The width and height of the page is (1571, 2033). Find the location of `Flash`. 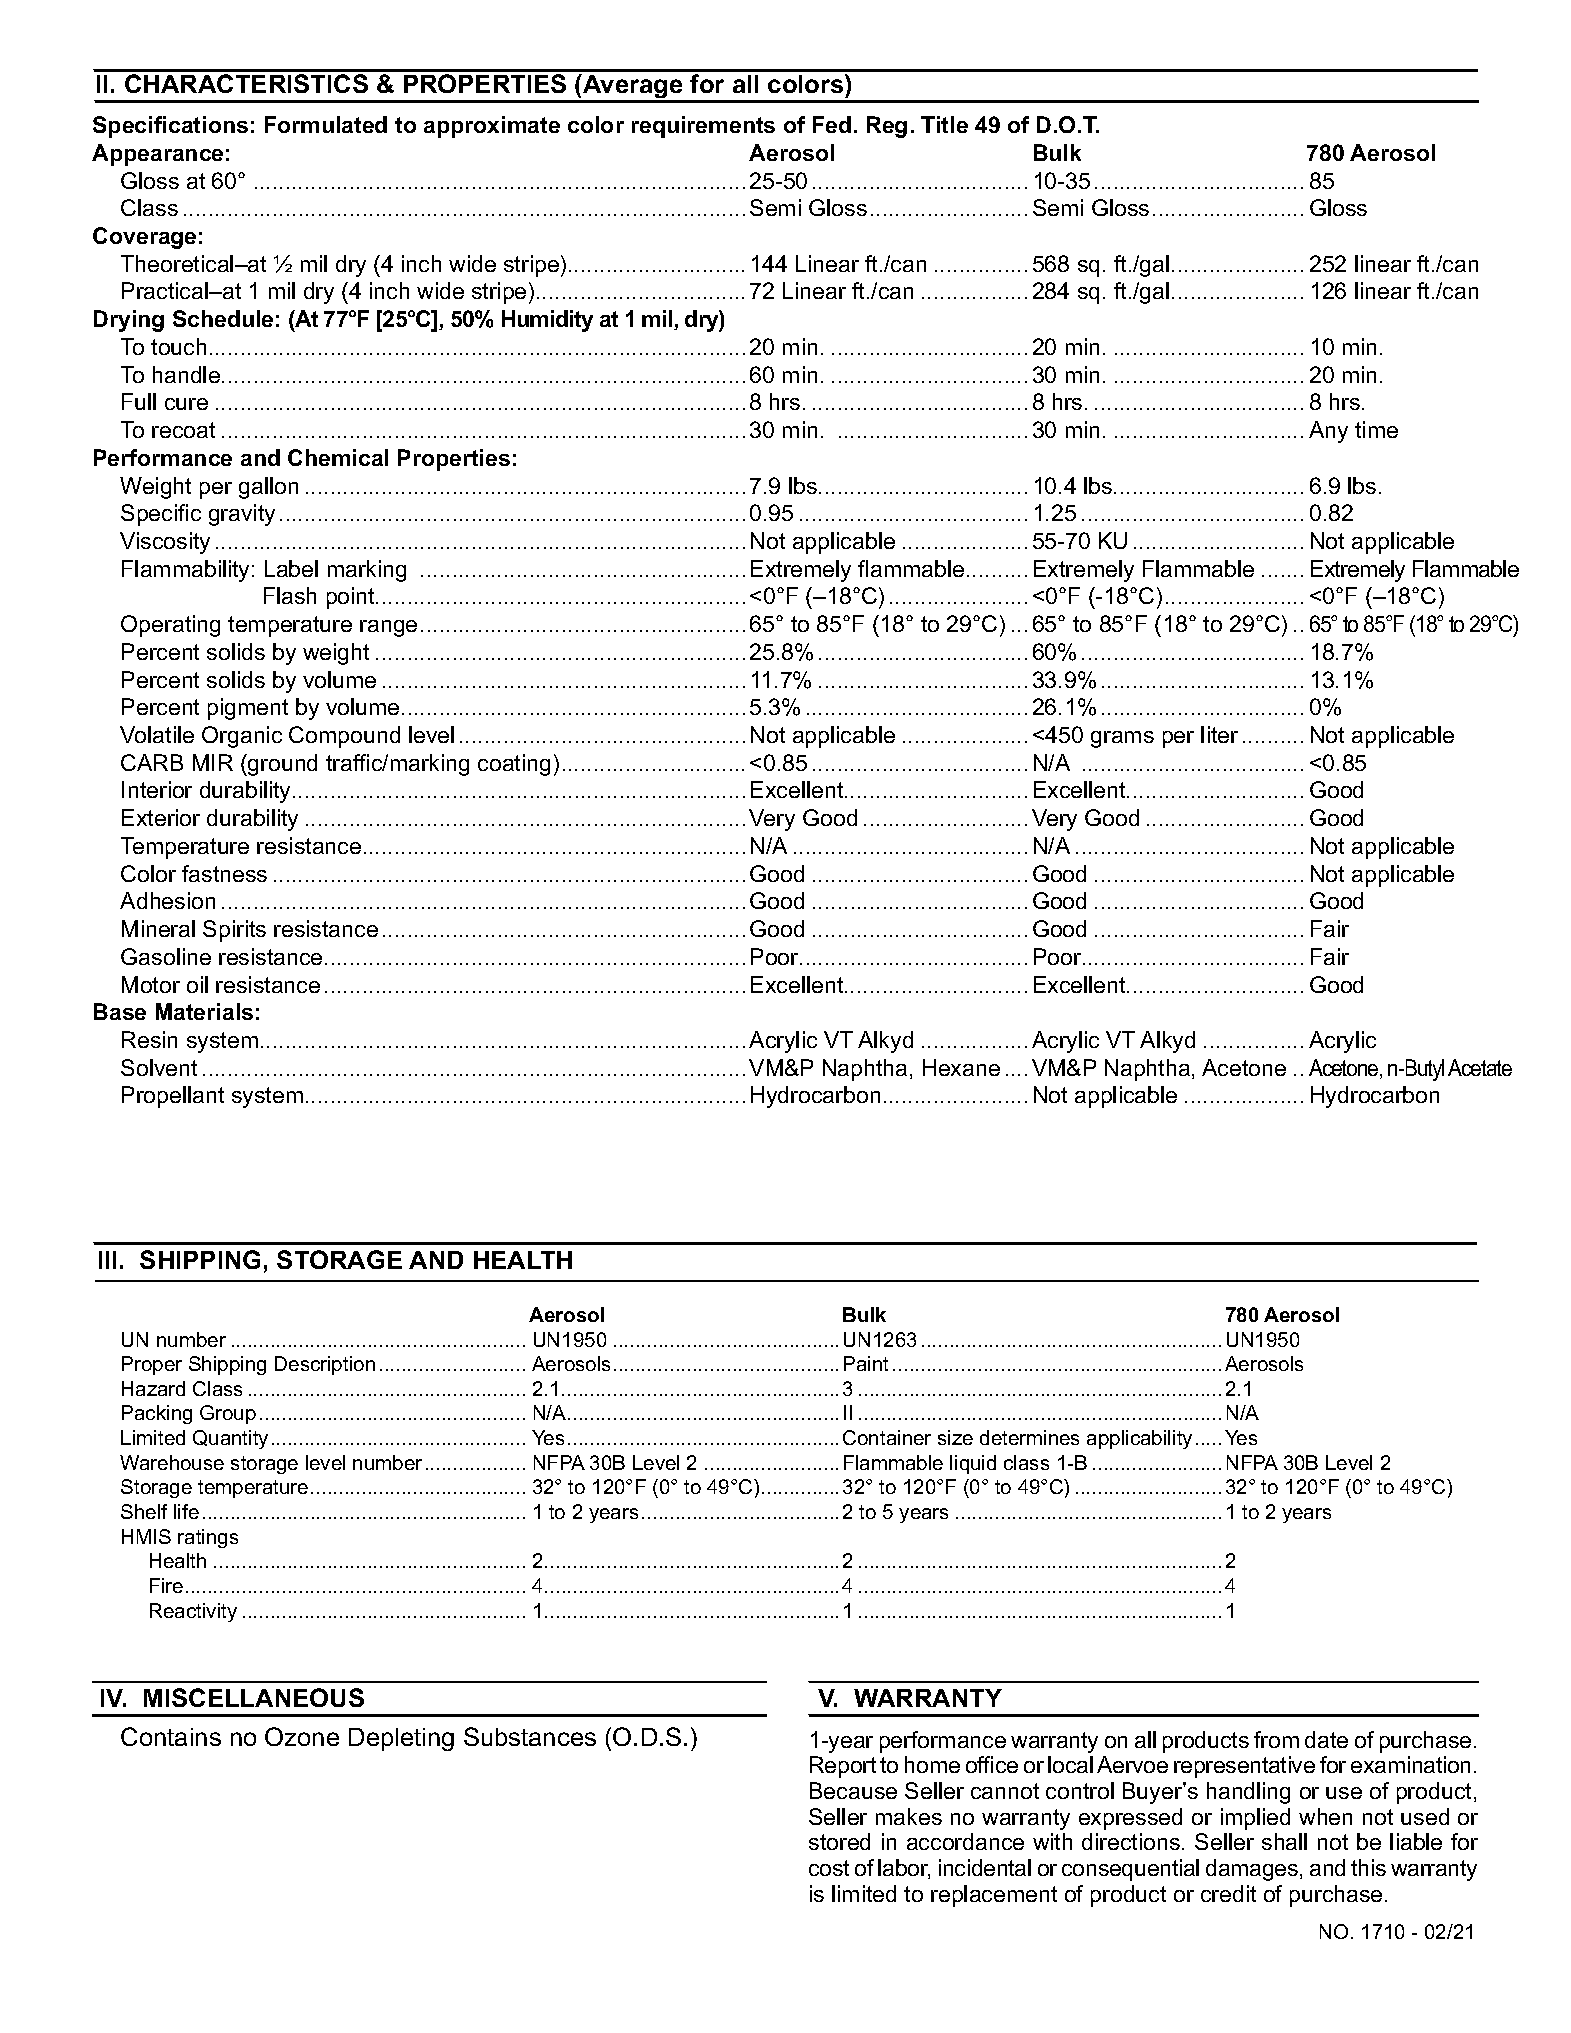

Flash is located at coordinates (290, 595).
